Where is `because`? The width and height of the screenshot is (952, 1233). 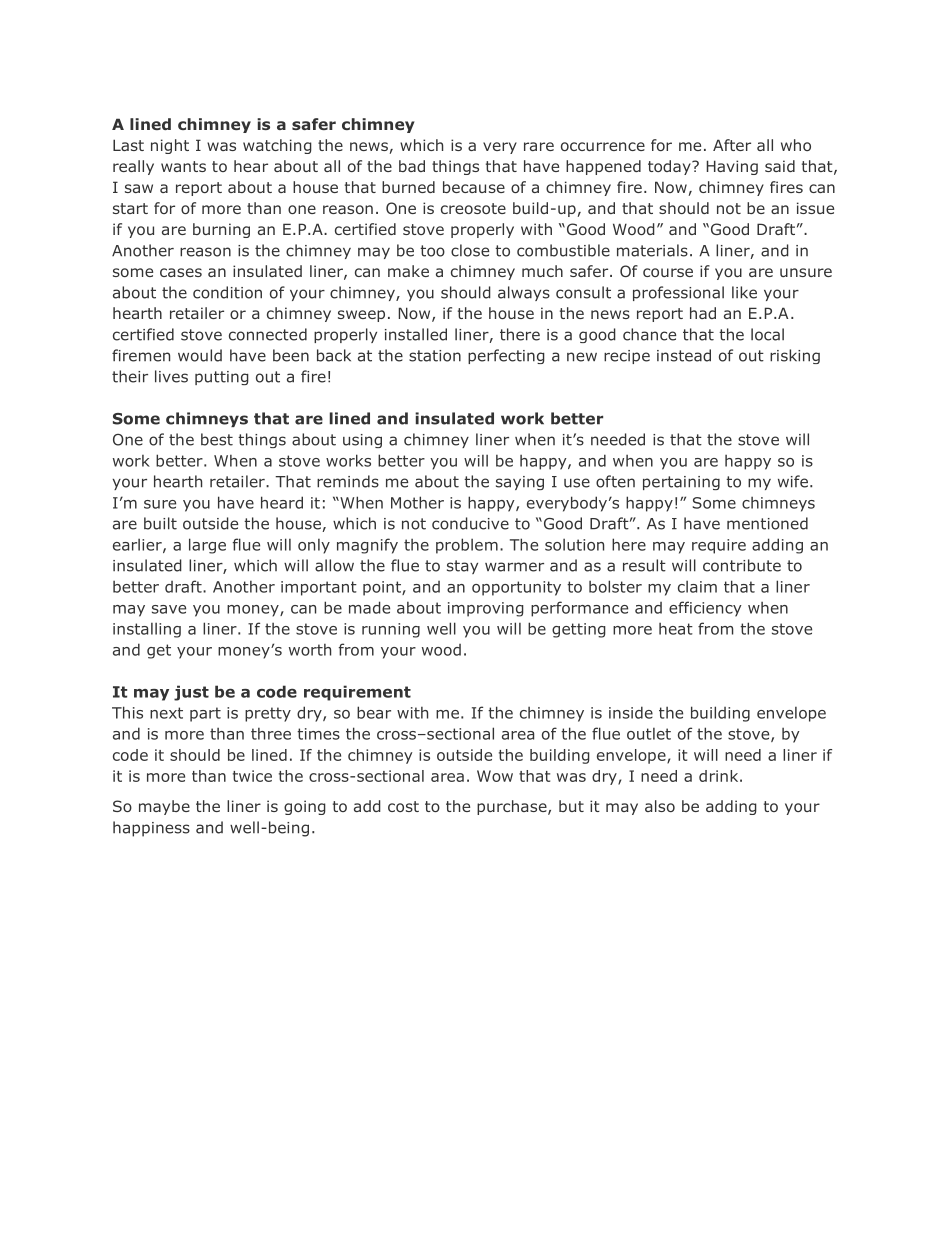 because is located at coordinates (474, 187).
